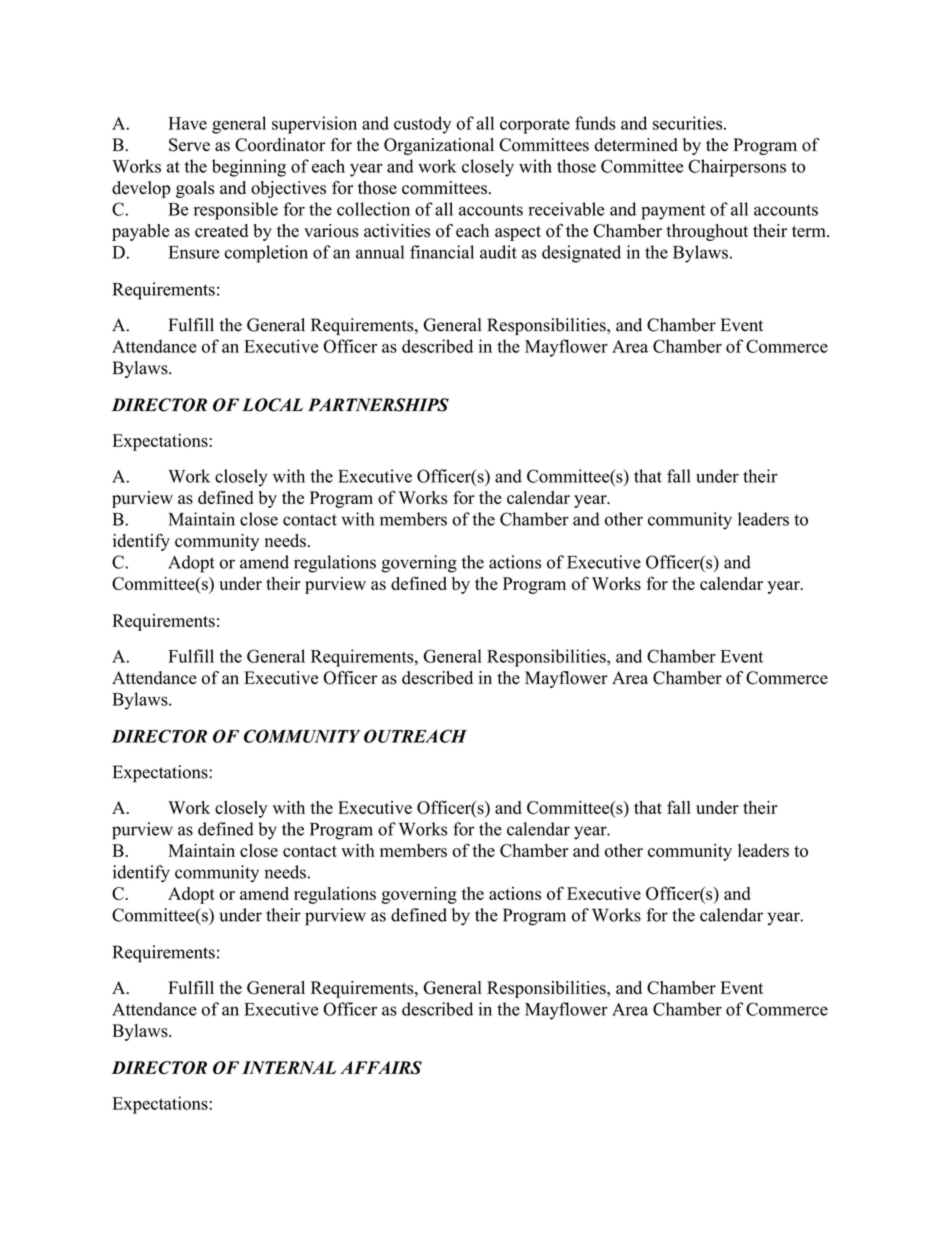 The height and width of the image is (1233, 952). Describe the element at coordinates (266, 254) in the image. I see `completion` at that location.
